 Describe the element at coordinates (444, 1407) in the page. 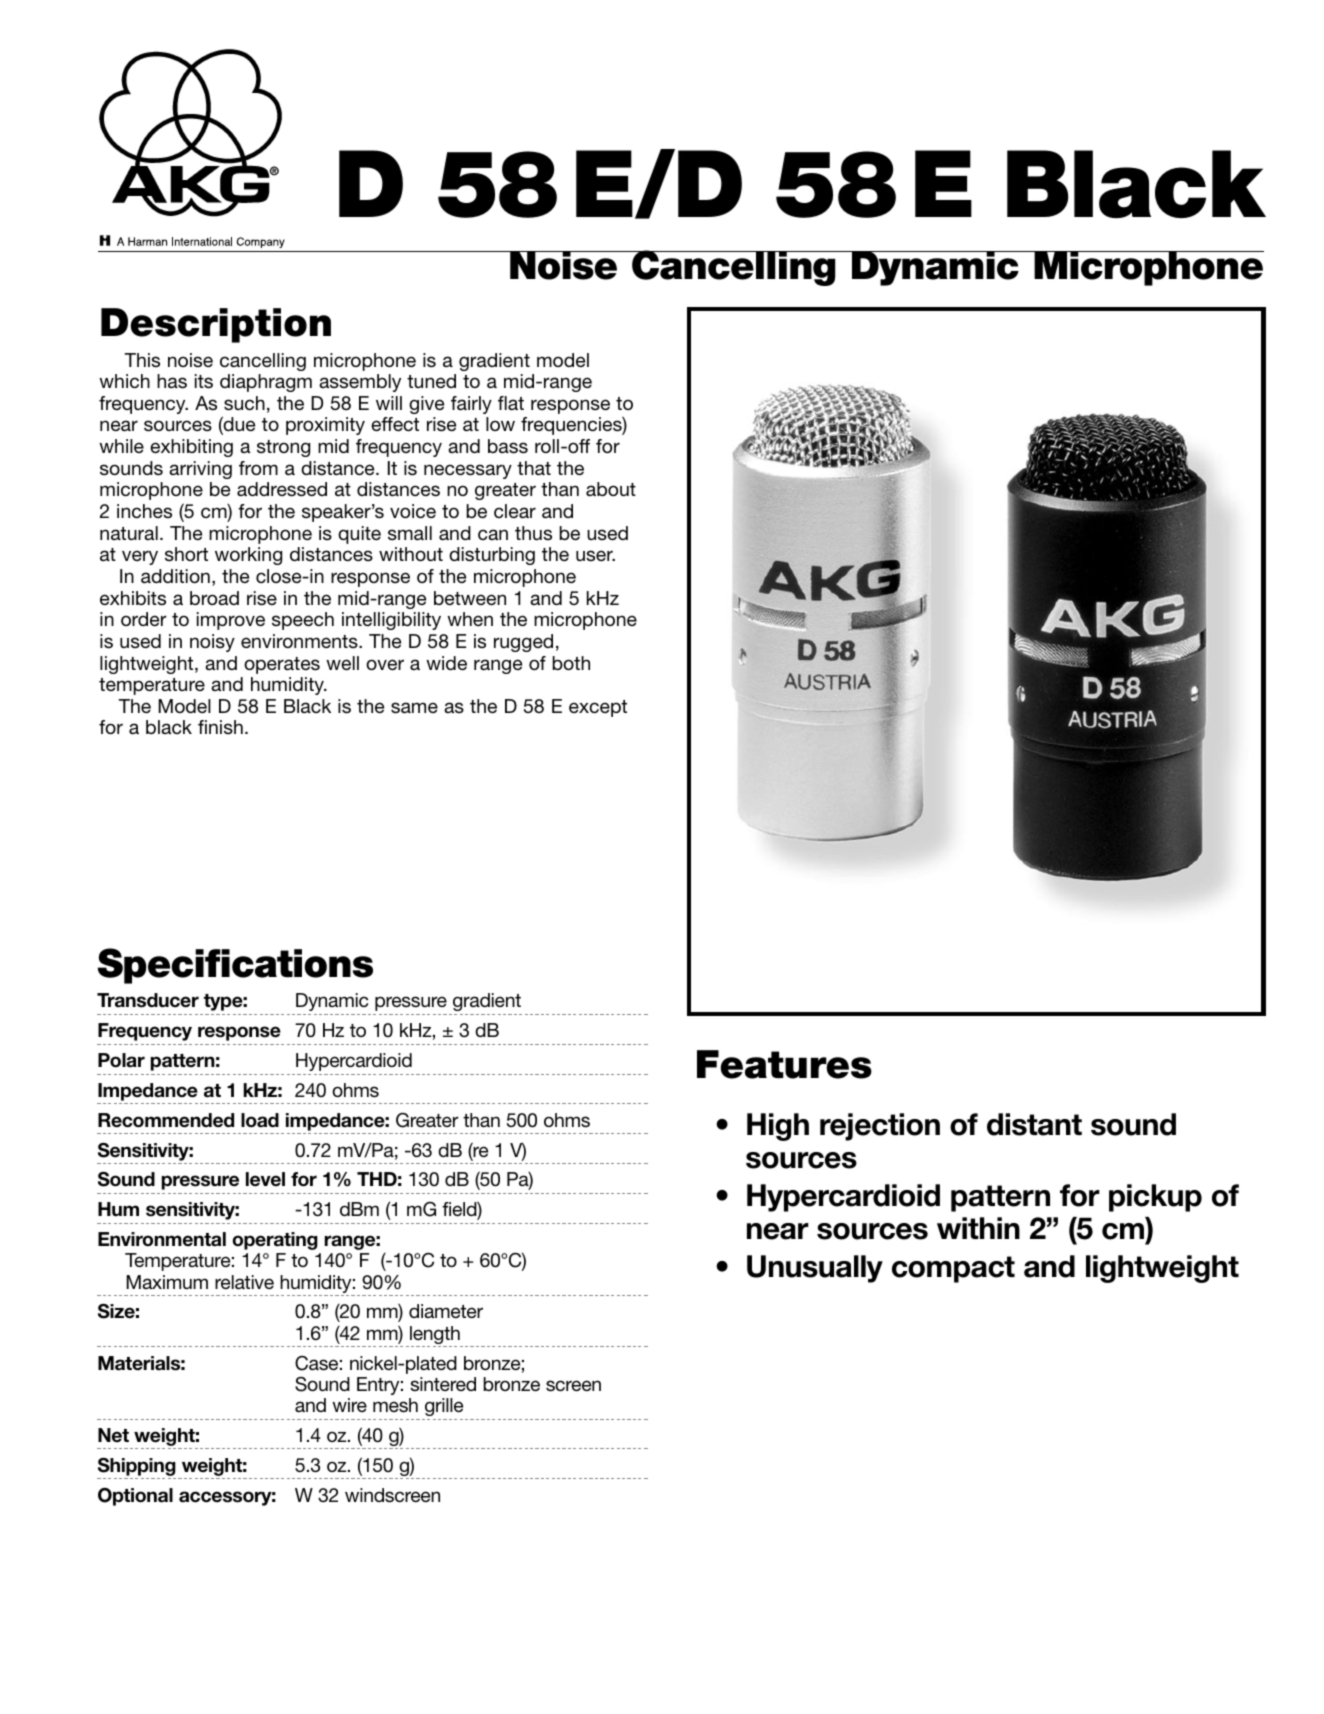

I see `grille` at that location.
